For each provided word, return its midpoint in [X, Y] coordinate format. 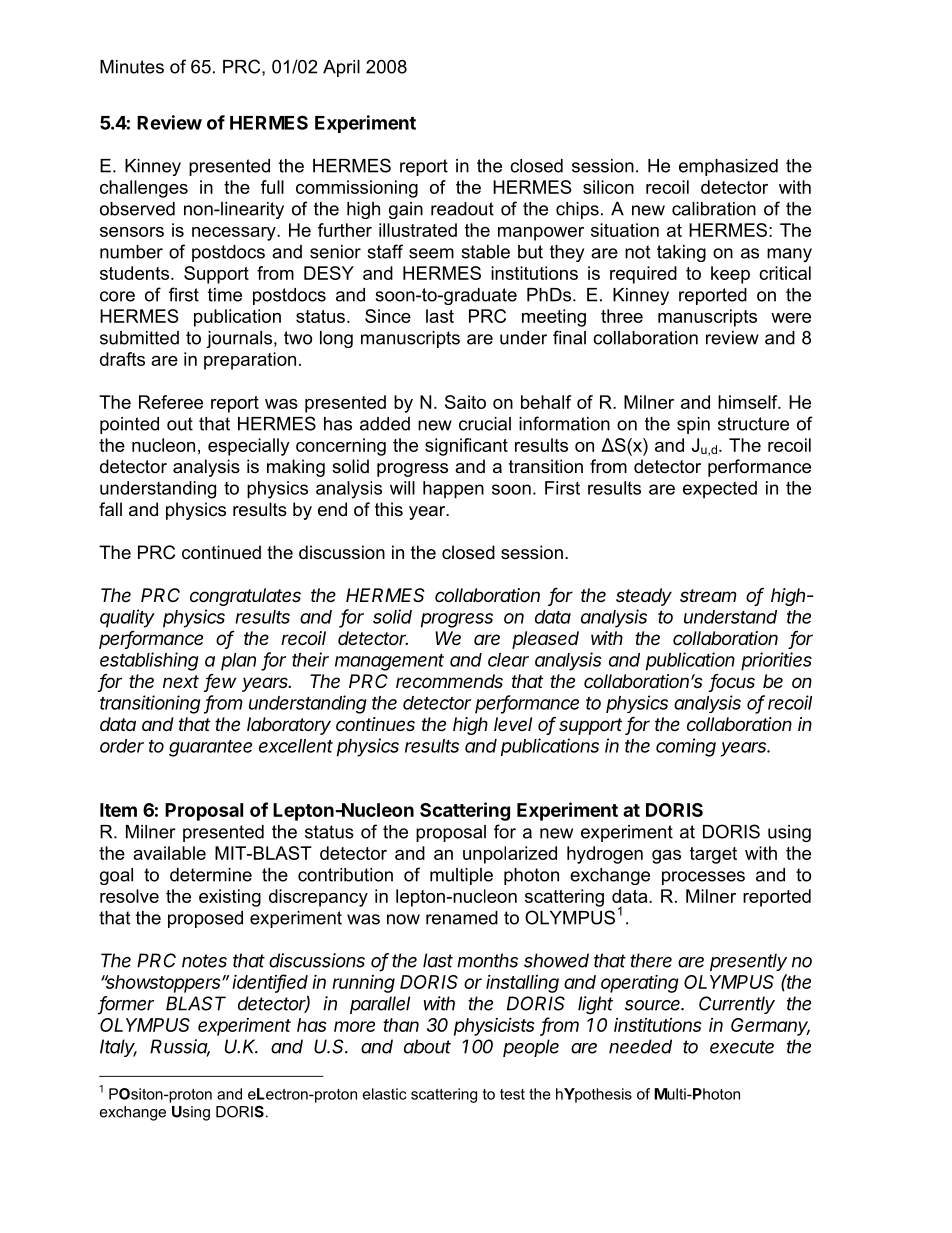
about [427, 1046]
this [389, 509]
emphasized [728, 167]
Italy [118, 1048]
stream [708, 595]
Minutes [132, 67]
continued [221, 552]
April [341, 68]
